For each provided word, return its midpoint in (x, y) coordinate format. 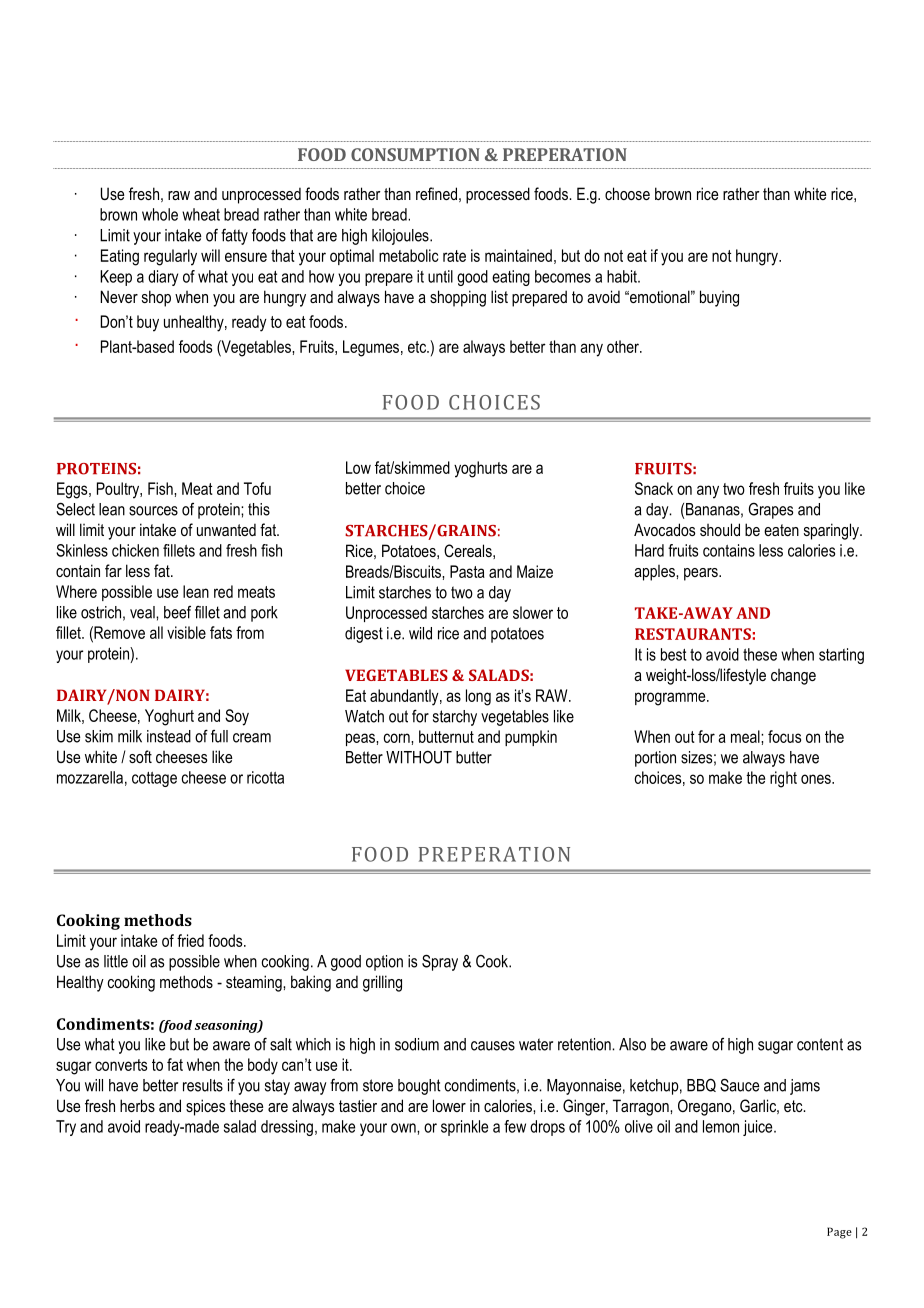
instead (169, 736)
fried (190, 940)
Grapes (771, 511)
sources (153, 511)
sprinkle (464, 1128)
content (820, 1044)
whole (160, 214)
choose (627, 193)
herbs (137, 1105)
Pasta (467, 571)
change (793, 677)
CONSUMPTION (415, 154)
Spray (440, 962)
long (478, 697)
